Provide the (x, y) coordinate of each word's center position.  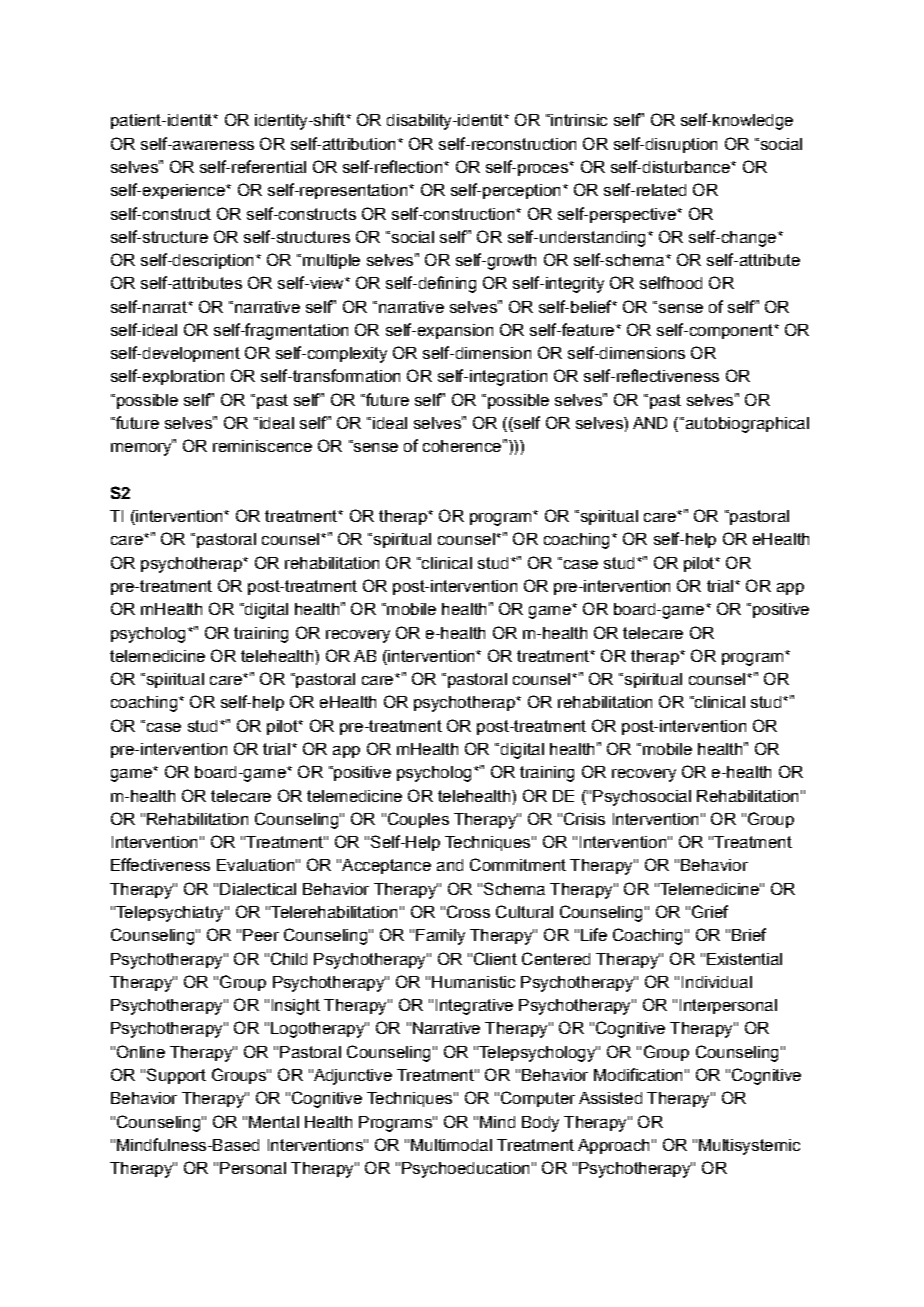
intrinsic (578, 120)
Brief (749, 934)
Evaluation (255, 865)
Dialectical (258, 889)
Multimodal (451, 1145)
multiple (331, 261)
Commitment (518, 864)
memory (142, 448)
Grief (710, 911)
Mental (274, 1122)
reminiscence (262, 446)
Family (440, 937)
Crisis (584, 818)
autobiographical (746, 425)
